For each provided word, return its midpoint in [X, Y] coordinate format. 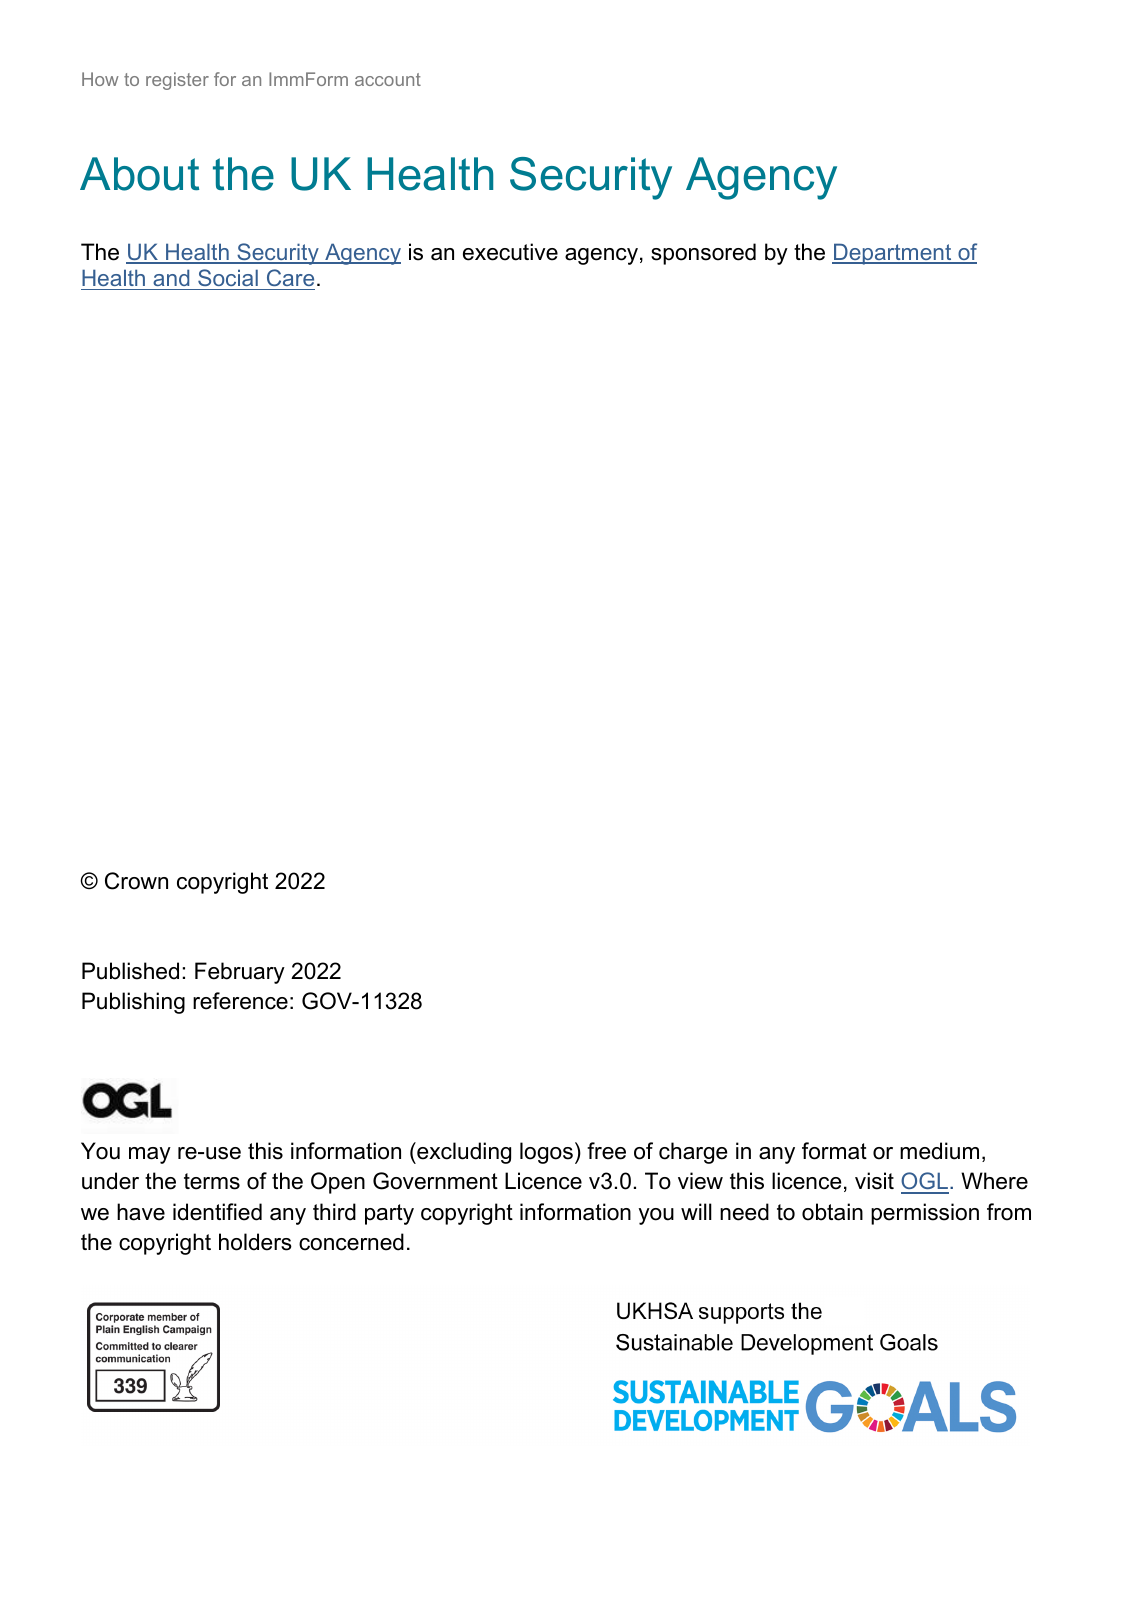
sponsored [703, 254]
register [177, 81]
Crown [136, 881]
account [388, 79]
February [240, 973]
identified [217, 1212]
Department [893, 254]
